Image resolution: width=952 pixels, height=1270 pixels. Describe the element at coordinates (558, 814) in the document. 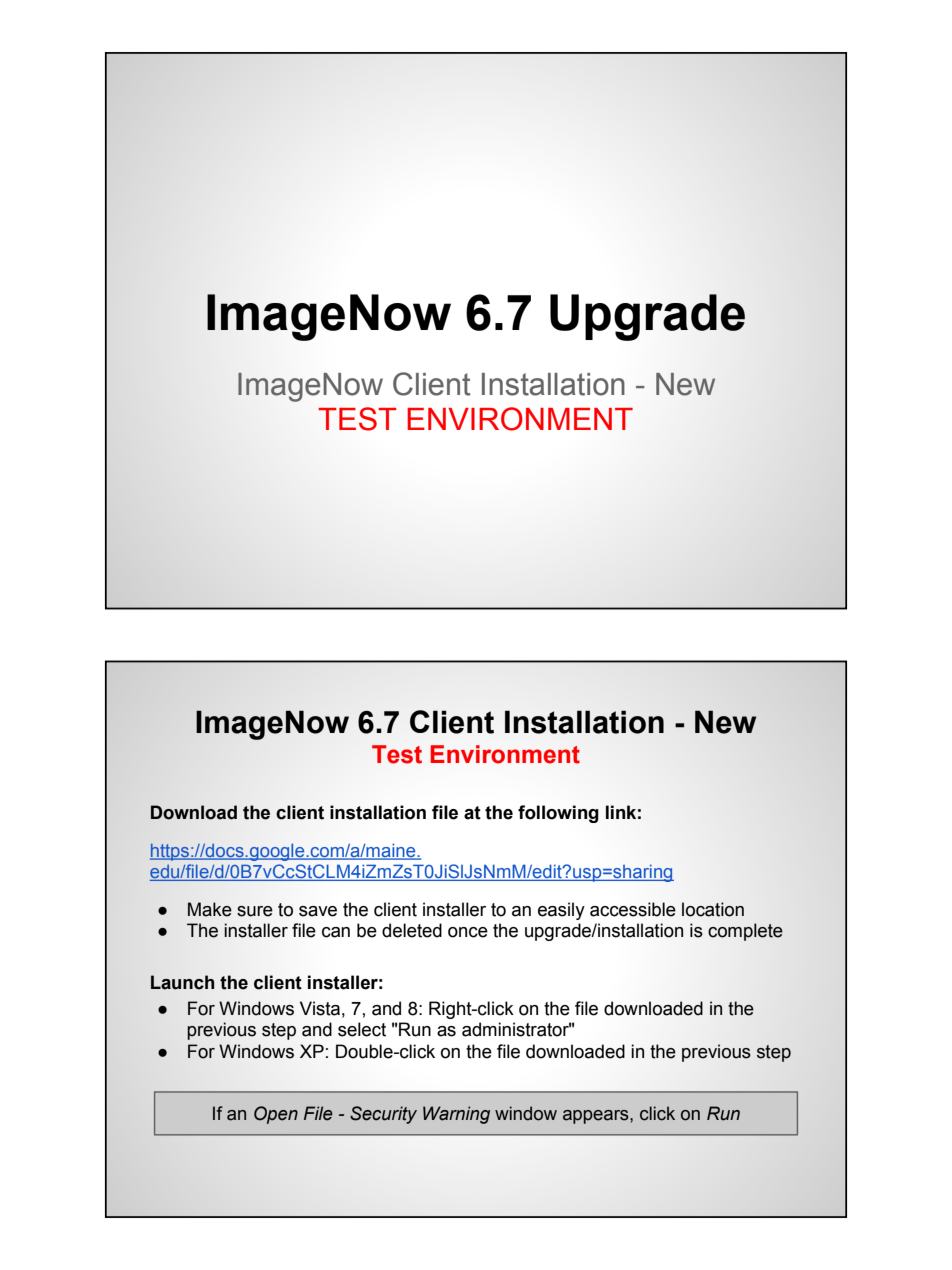

I see `following` at that location.
